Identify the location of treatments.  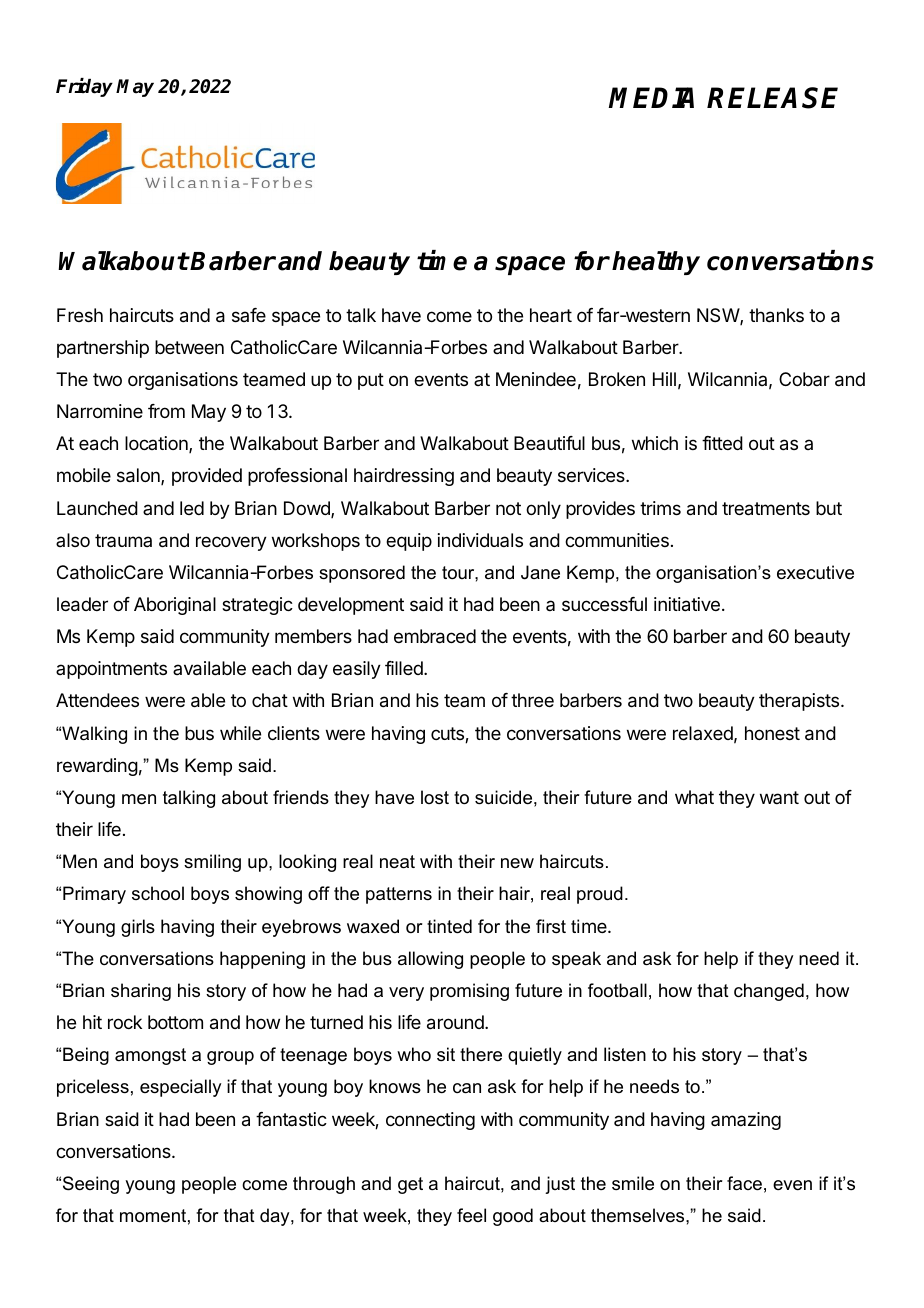
(766, 509).
